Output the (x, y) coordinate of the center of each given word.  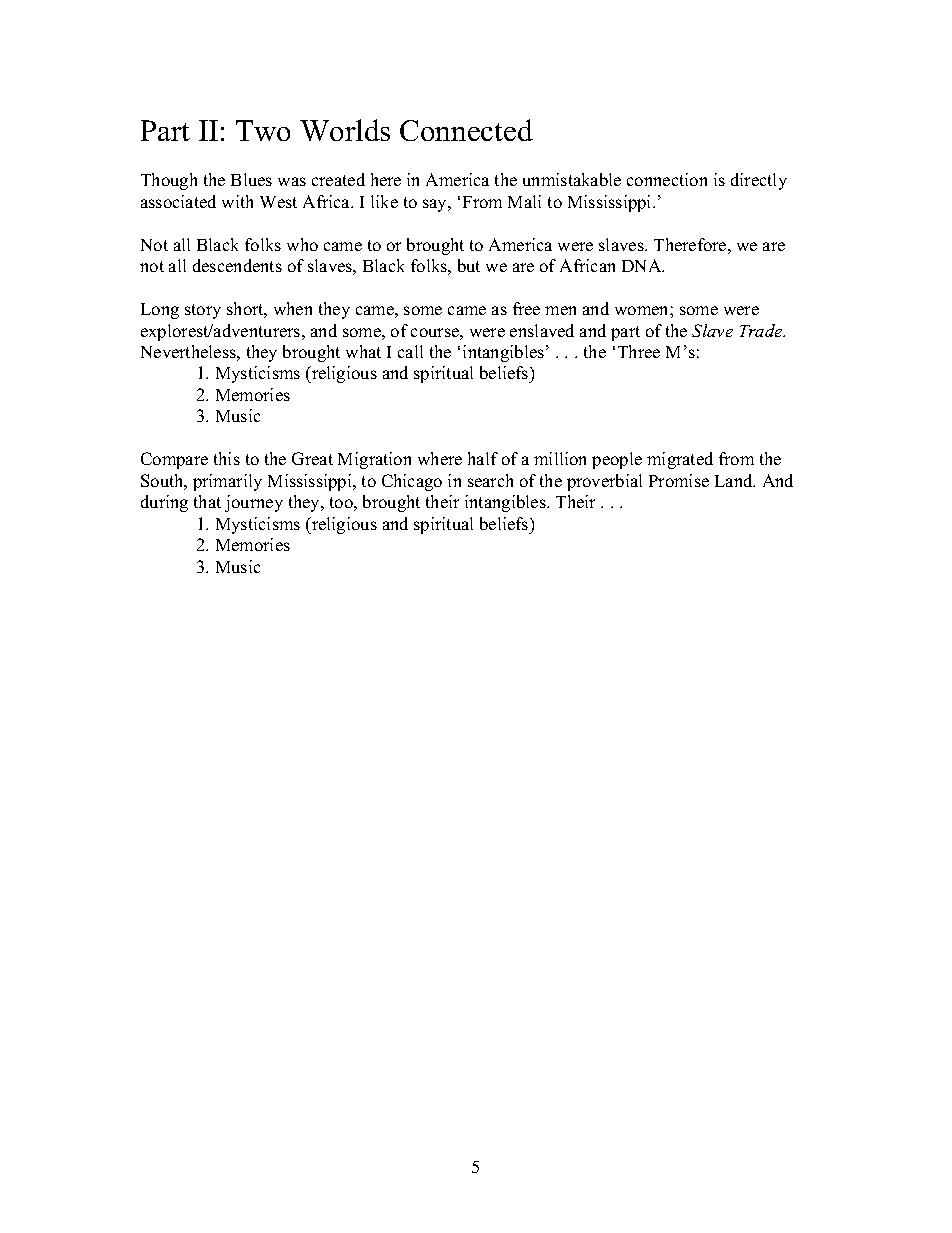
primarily (227, 482)
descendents (237, 265)
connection (667, 179)
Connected (466, 130)
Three (639, 351)
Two (263, 130)
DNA (643, 265)
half (483, 458)
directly (759, 181)
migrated (680, 460)
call (410, 351)
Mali (524, 201)
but (469, 265)
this (227, 458)
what (363, 351)
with (237, 201)
